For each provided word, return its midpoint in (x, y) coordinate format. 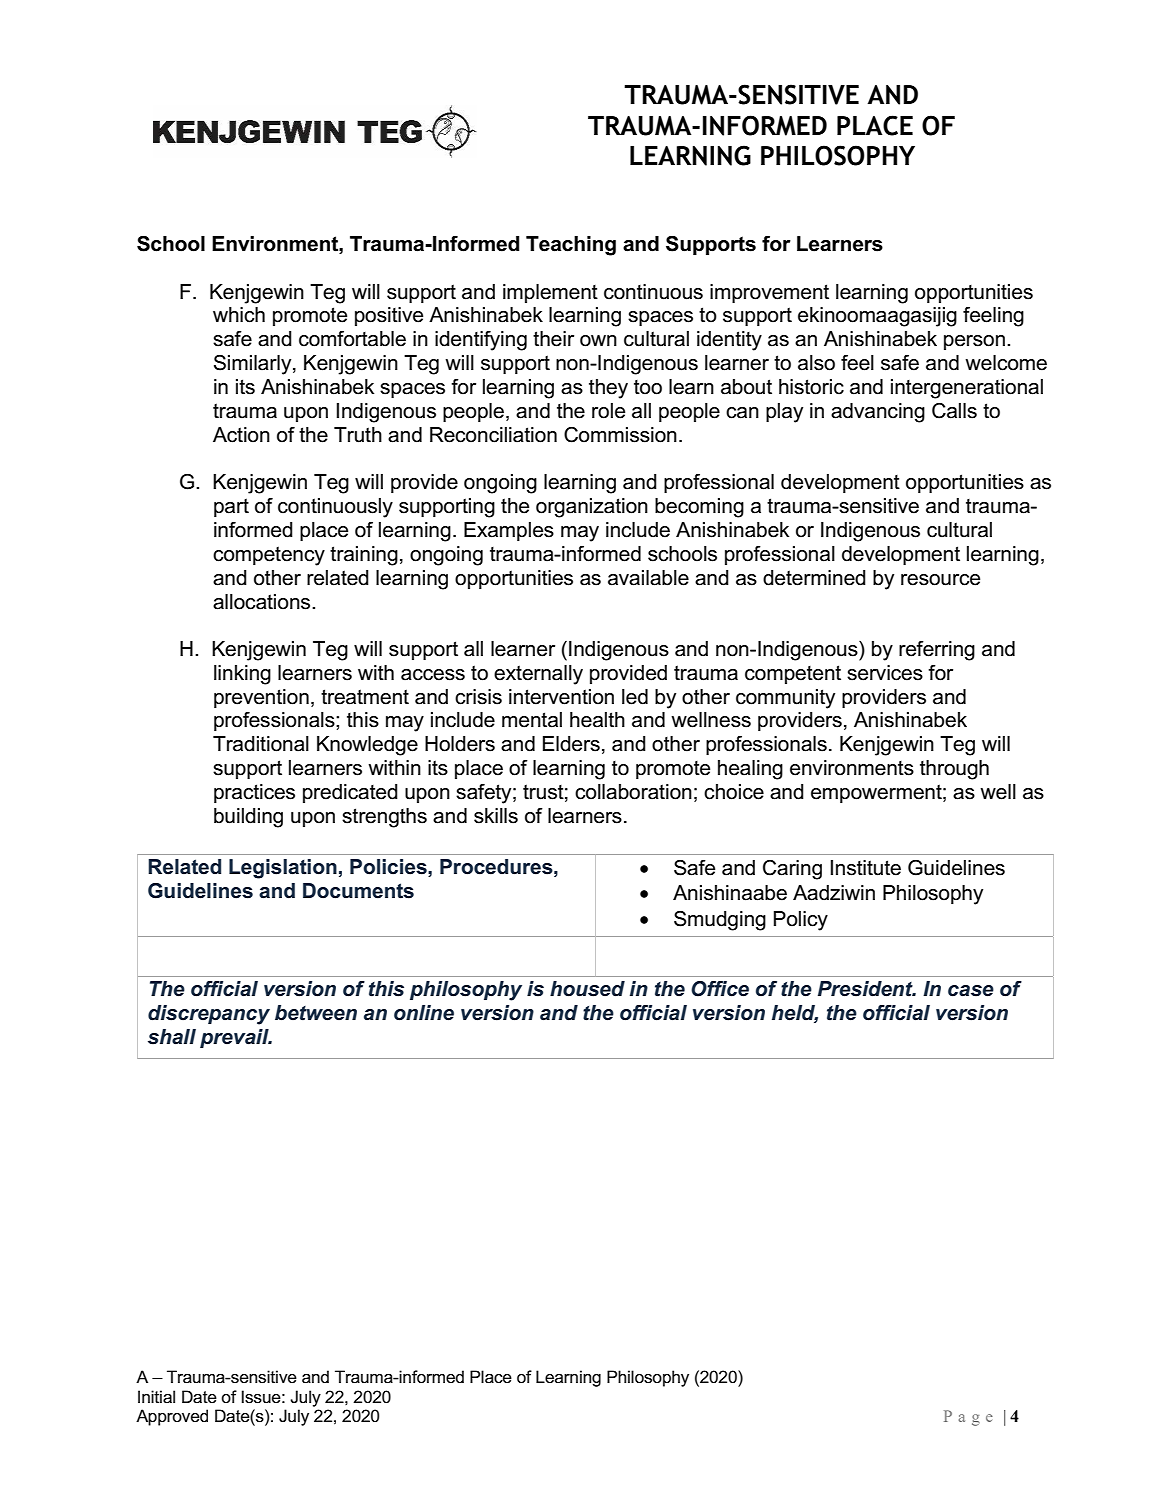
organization (592, 508)
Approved (172, 1417)
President (866, 989)
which (239, 315)
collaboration (633, 792)
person (974, 342)
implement (550, 293)
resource (940, 580)
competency (269, 556)
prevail (235, 1038)
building (248, 818)
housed (587, 989)
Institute (866, 868)
